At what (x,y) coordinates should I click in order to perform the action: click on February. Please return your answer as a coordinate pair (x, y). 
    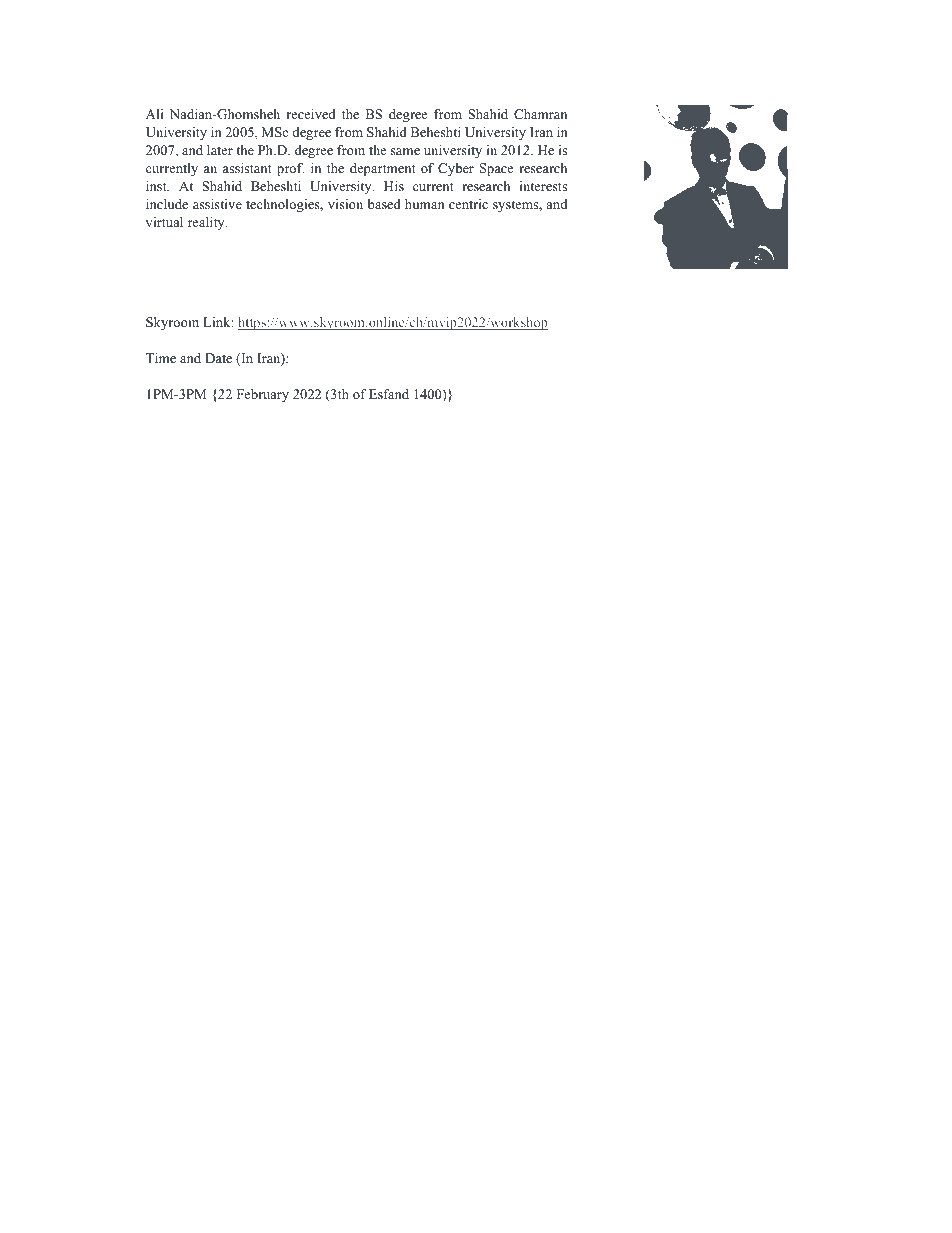
    Looking at the image, I should click on (263, 395).
